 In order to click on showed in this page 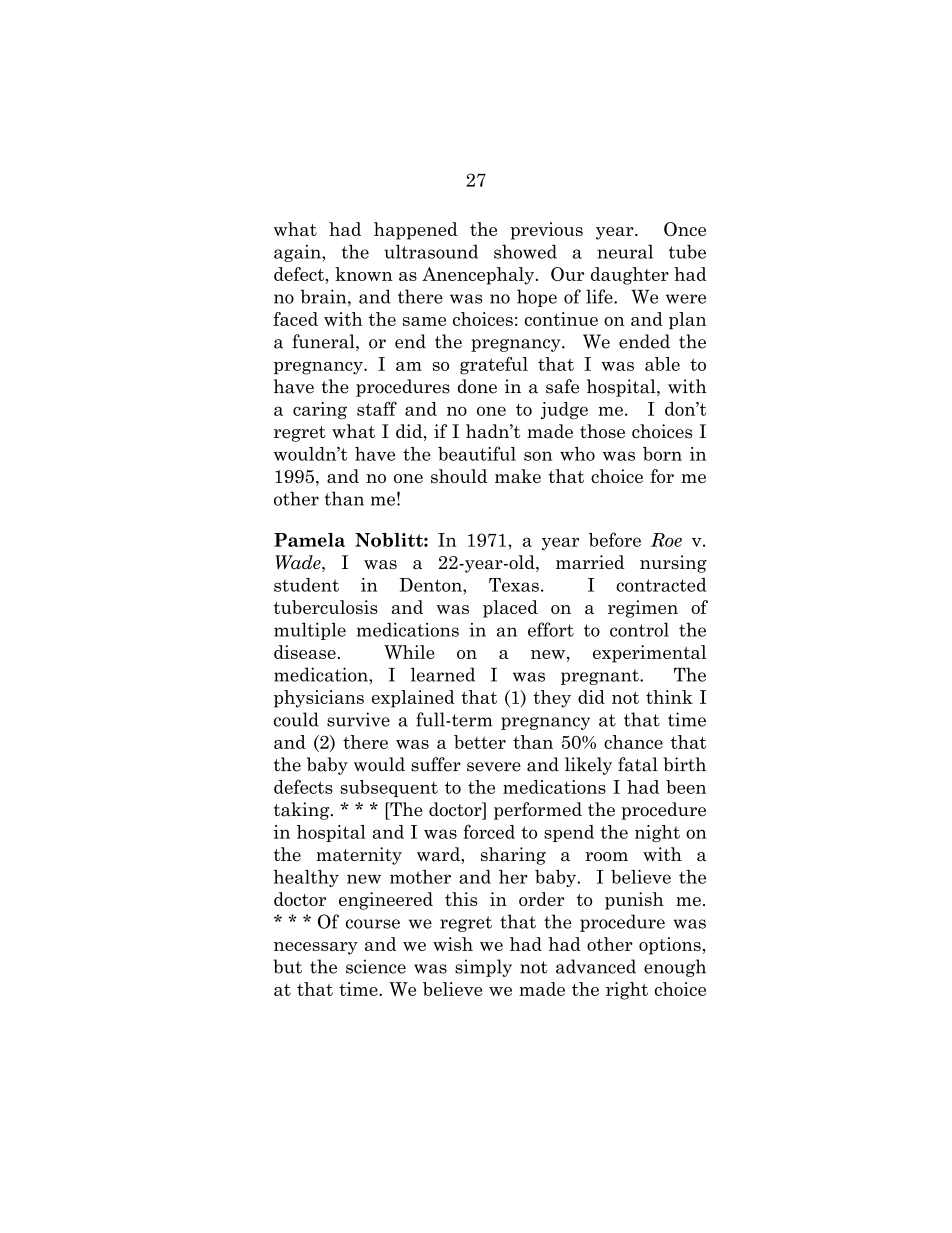, I will do `click(525, 251)`.
